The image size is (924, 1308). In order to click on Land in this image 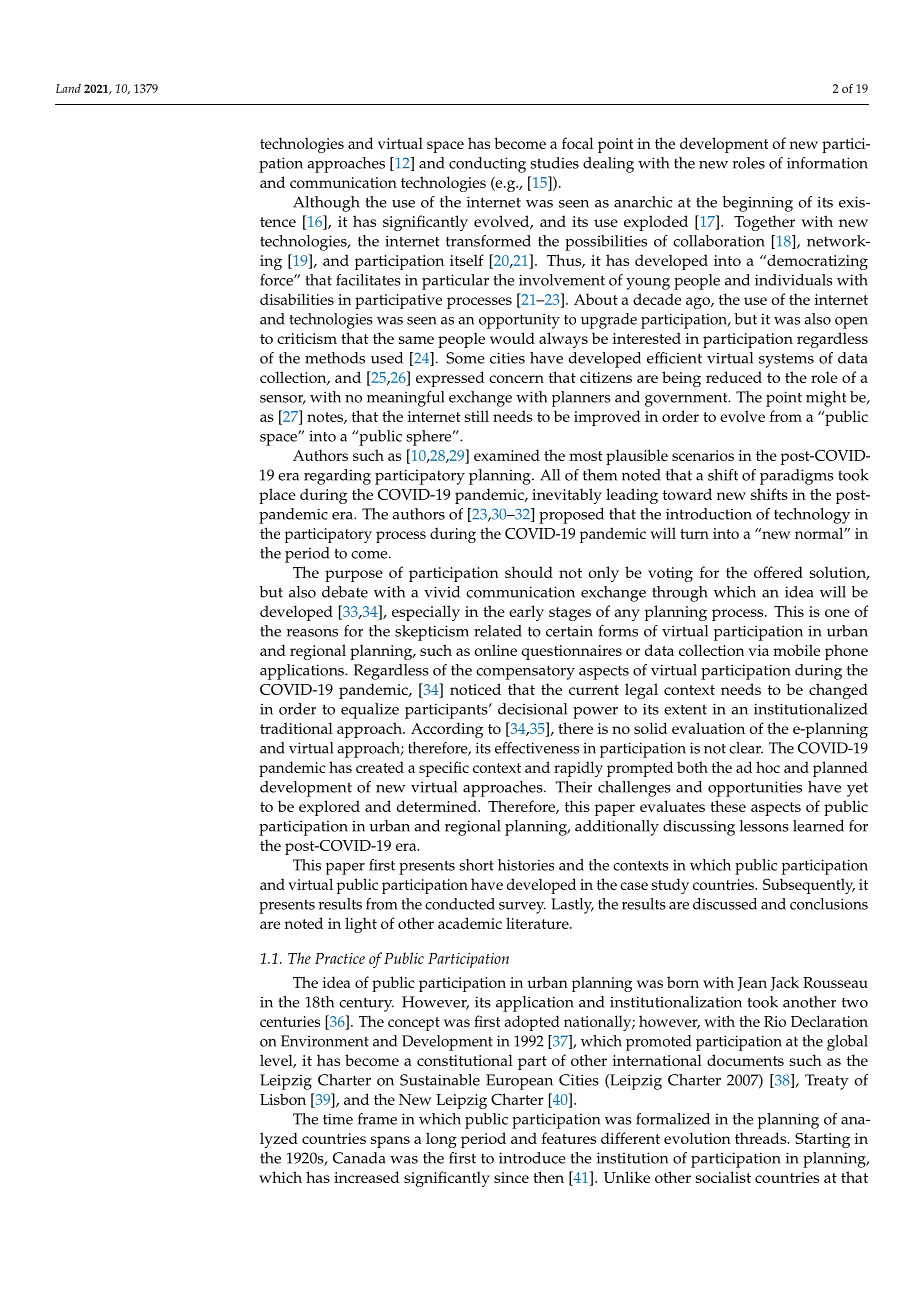, I will do `click(68, 88)`.
